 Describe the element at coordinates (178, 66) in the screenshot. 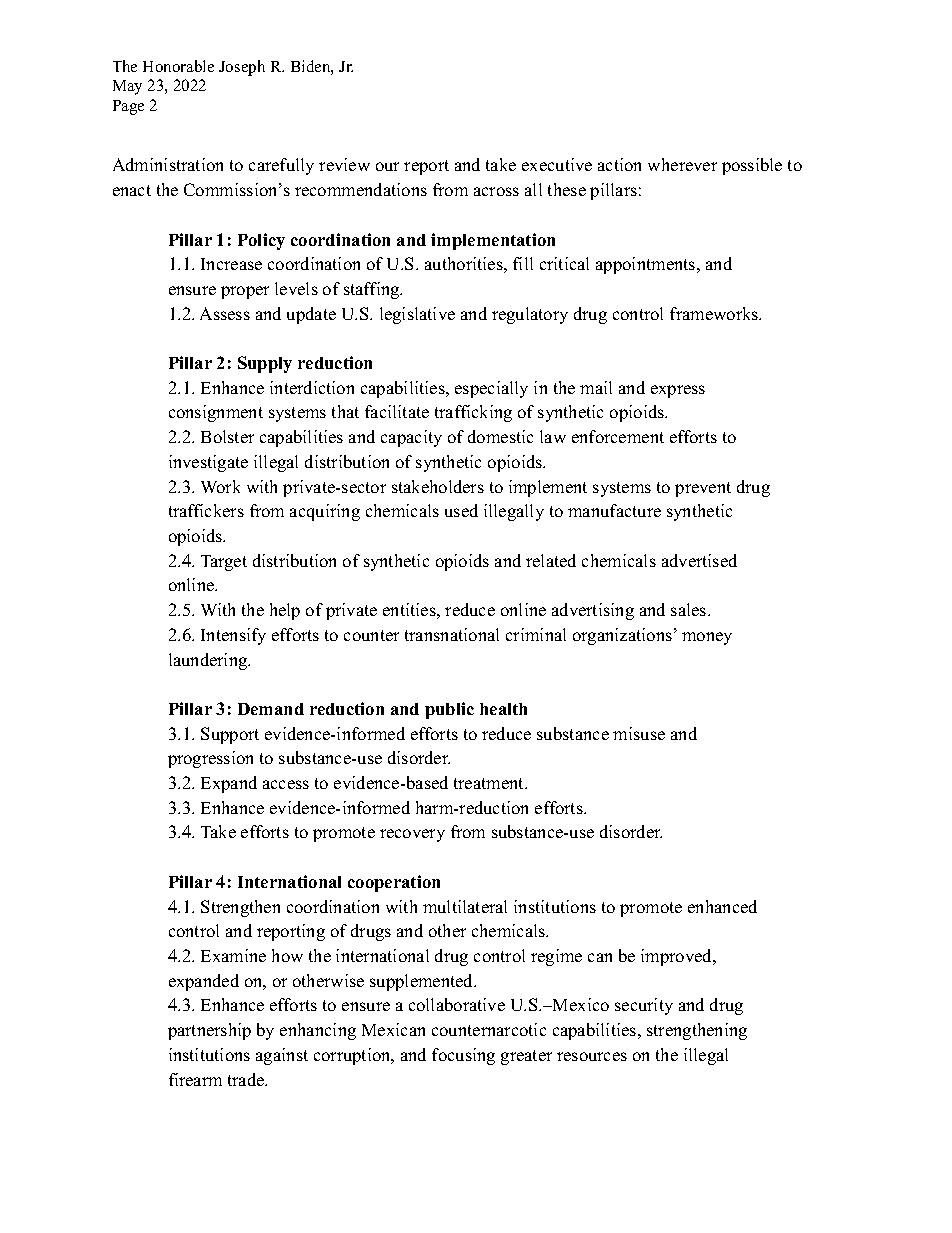

I see `Honorable` at that location.
